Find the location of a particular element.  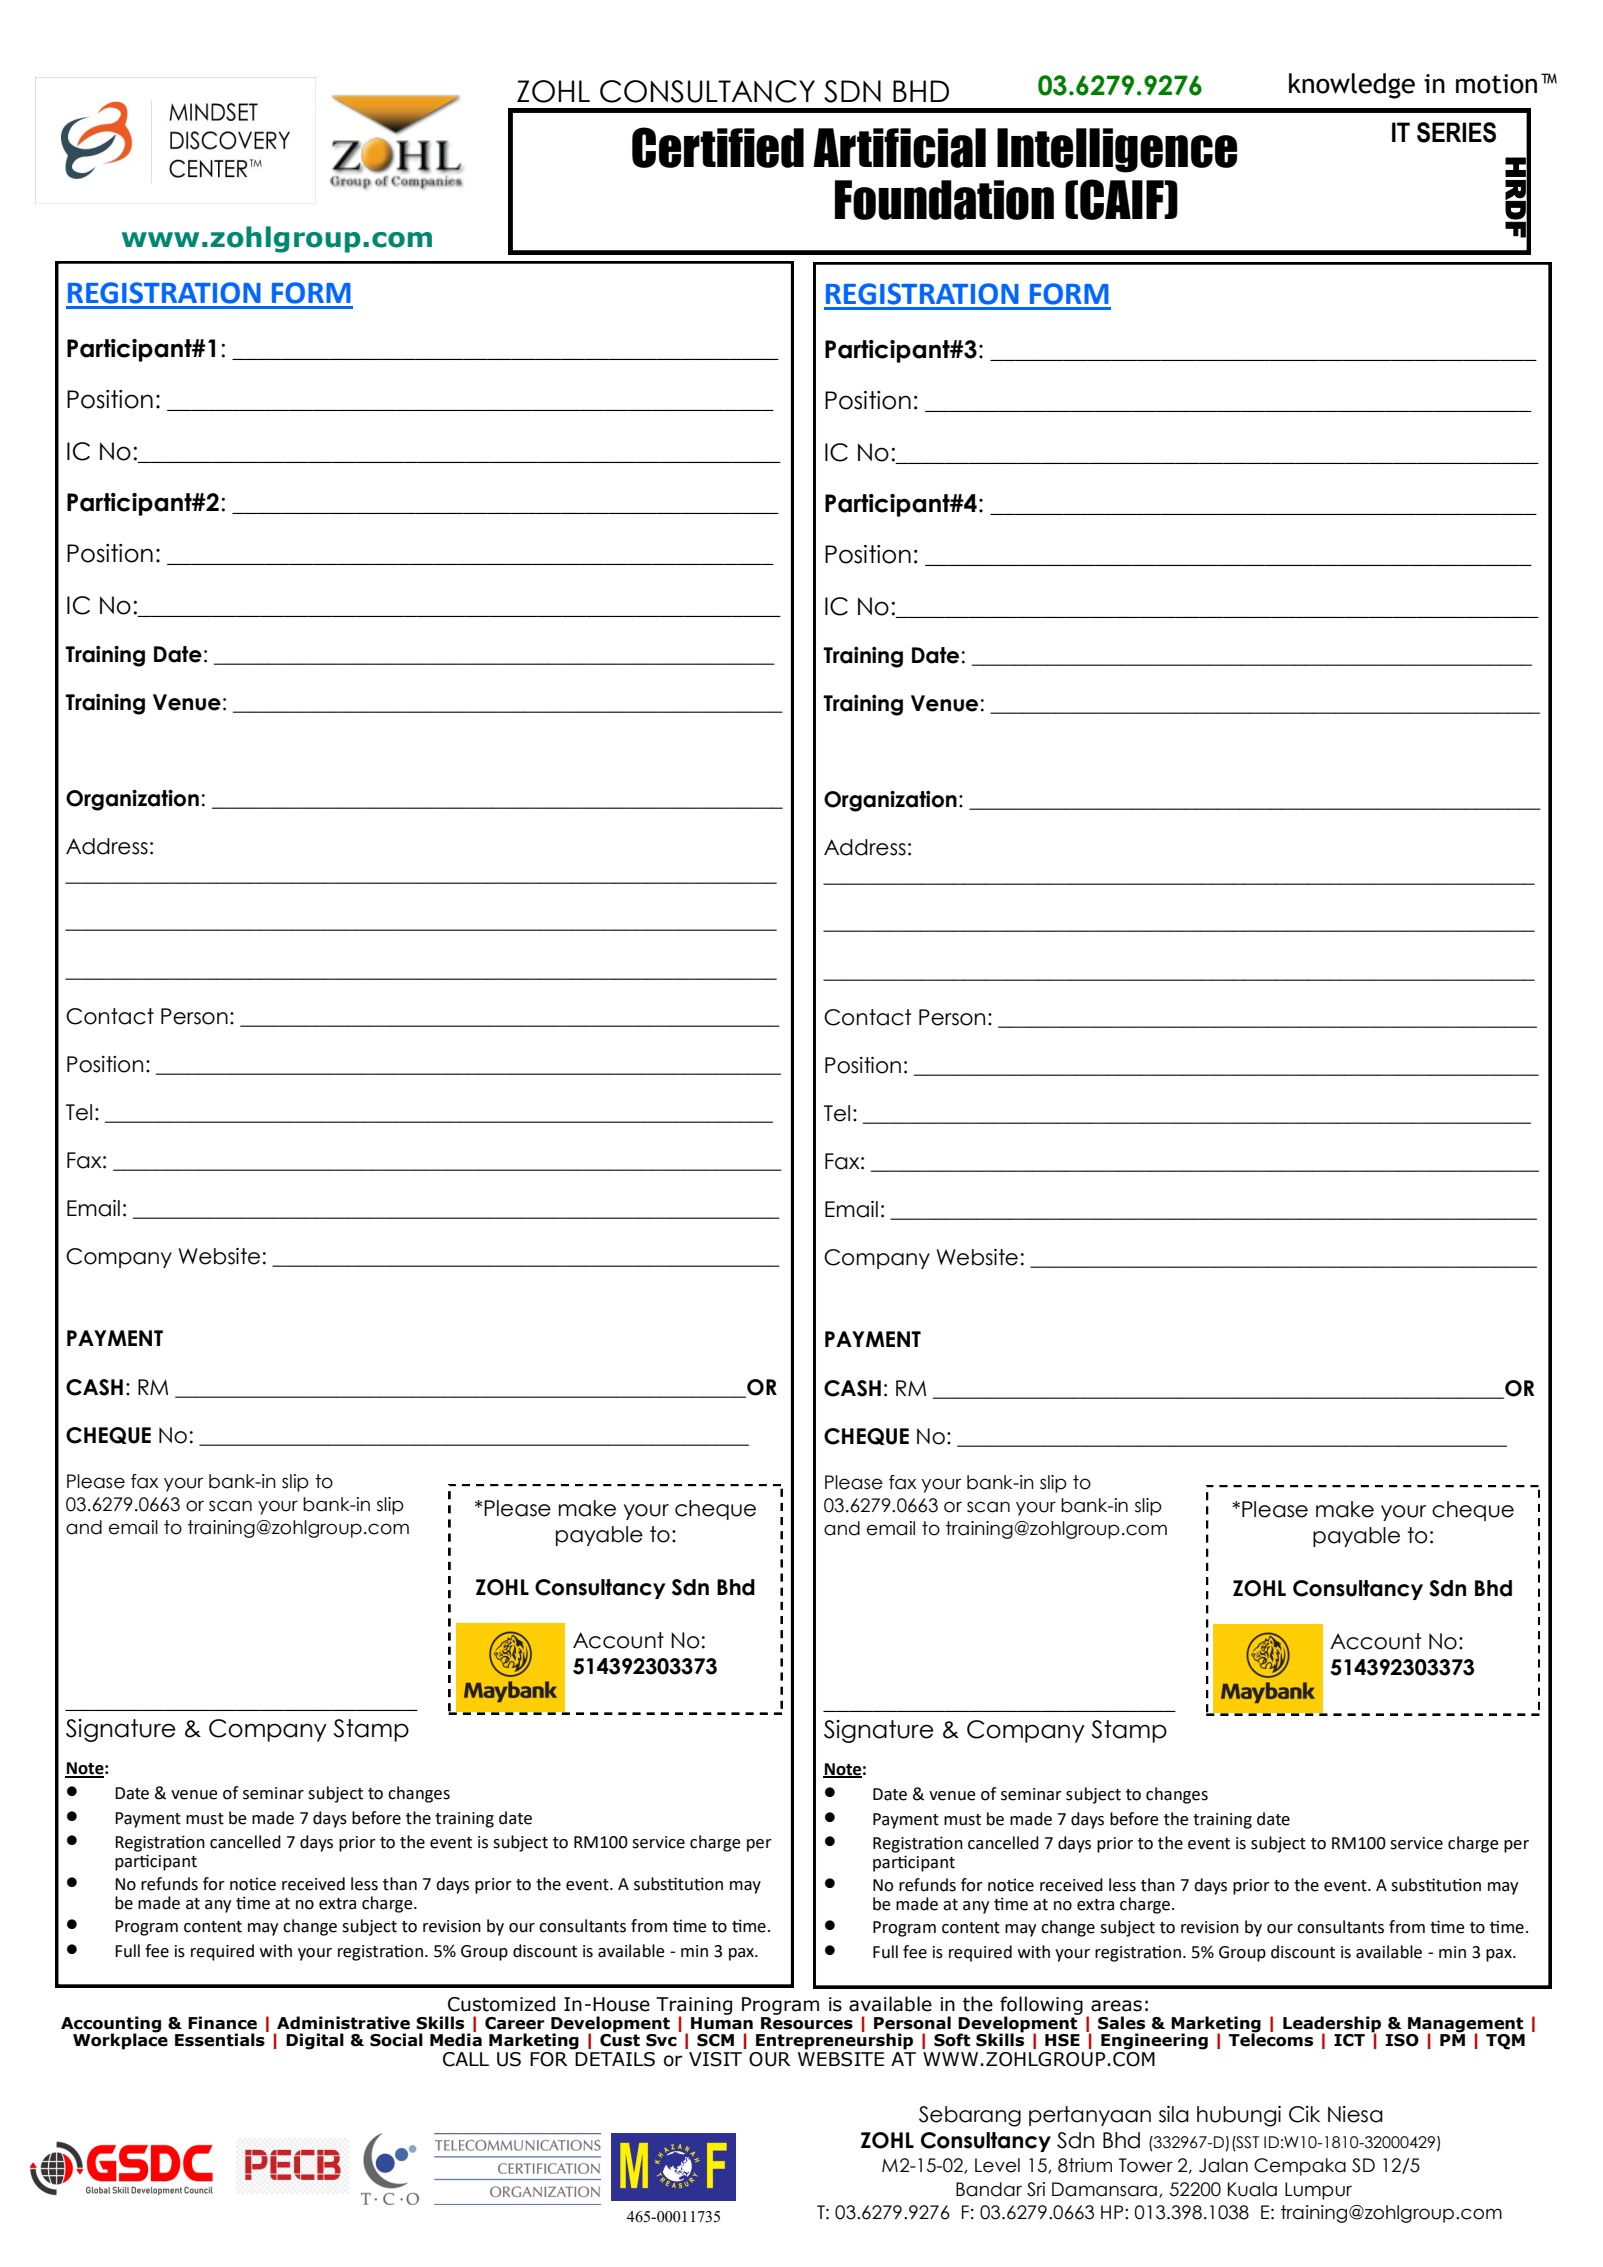

VISIT is located at coordinates (715, 2059).
